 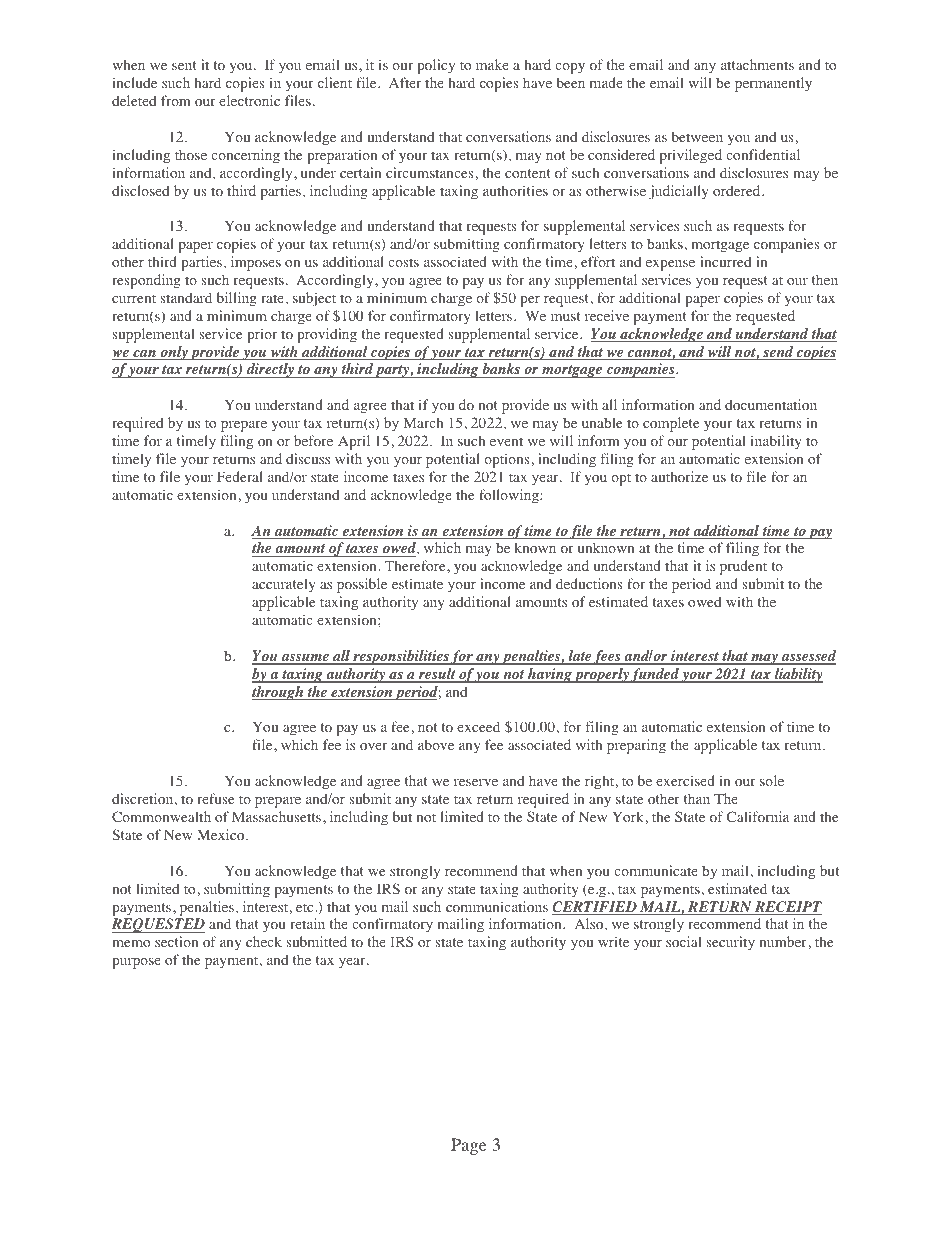 I want to click on purpose, so click(x=136, y=963).
